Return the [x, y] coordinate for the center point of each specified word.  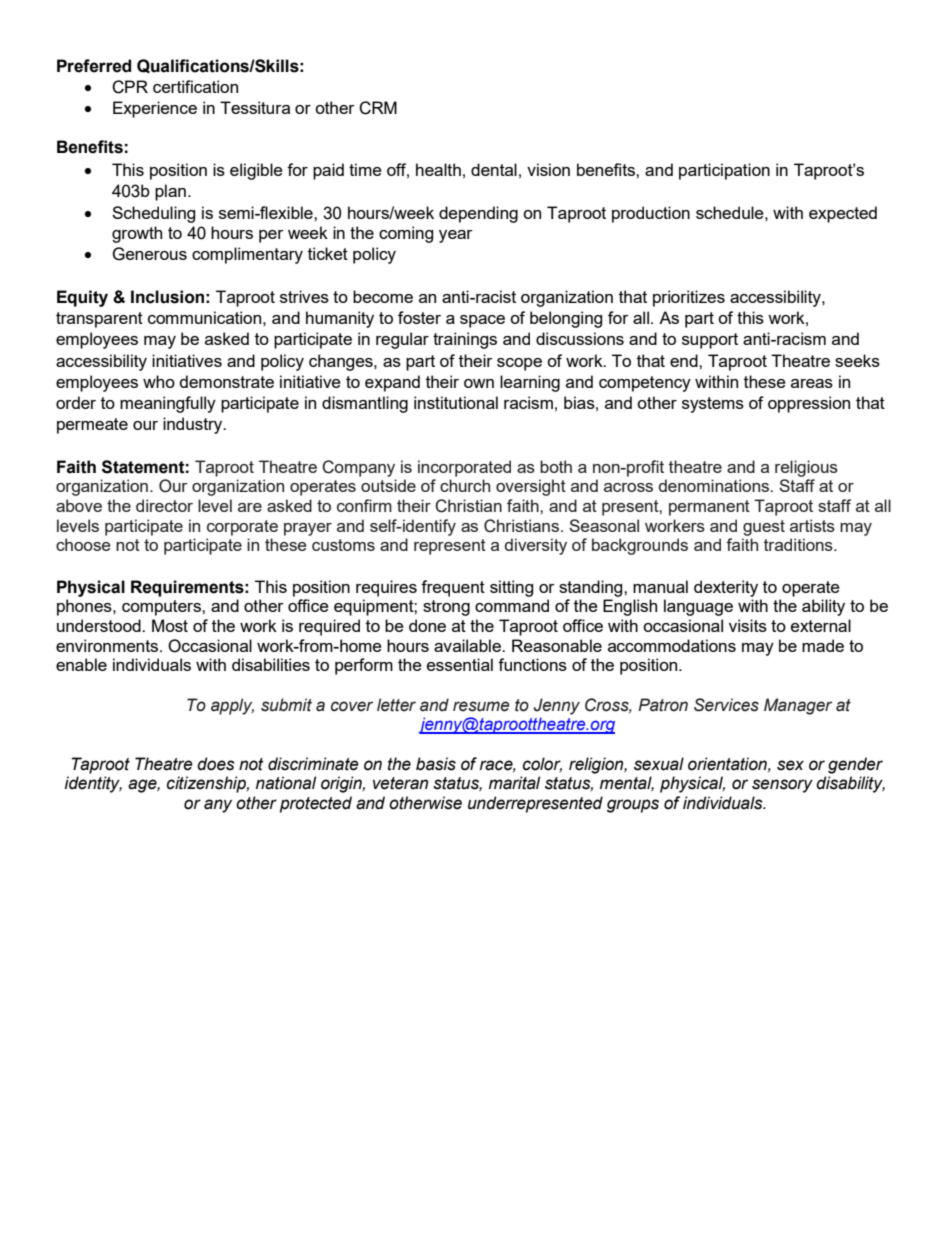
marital [514, 783]
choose [83, 544]
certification [195, 86]
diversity [536, 546]
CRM [378, 108]
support [710, 341]
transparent [99, 320]
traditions [799, 544]
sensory [782, 786]
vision [548, 169]
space [482, 321]
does [216, 764]
